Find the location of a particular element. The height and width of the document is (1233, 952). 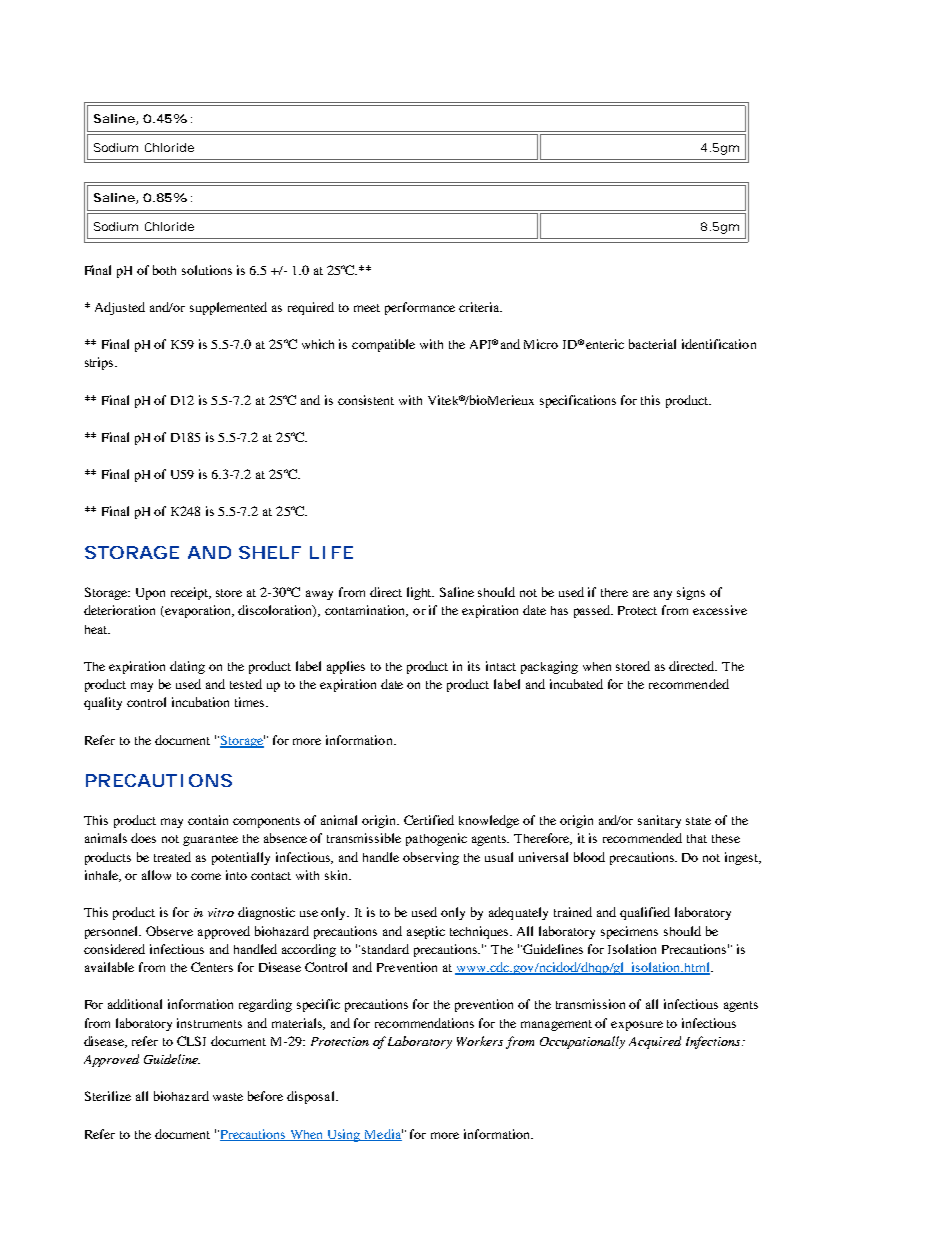

bacterial is located at coordinates (652, 344).
